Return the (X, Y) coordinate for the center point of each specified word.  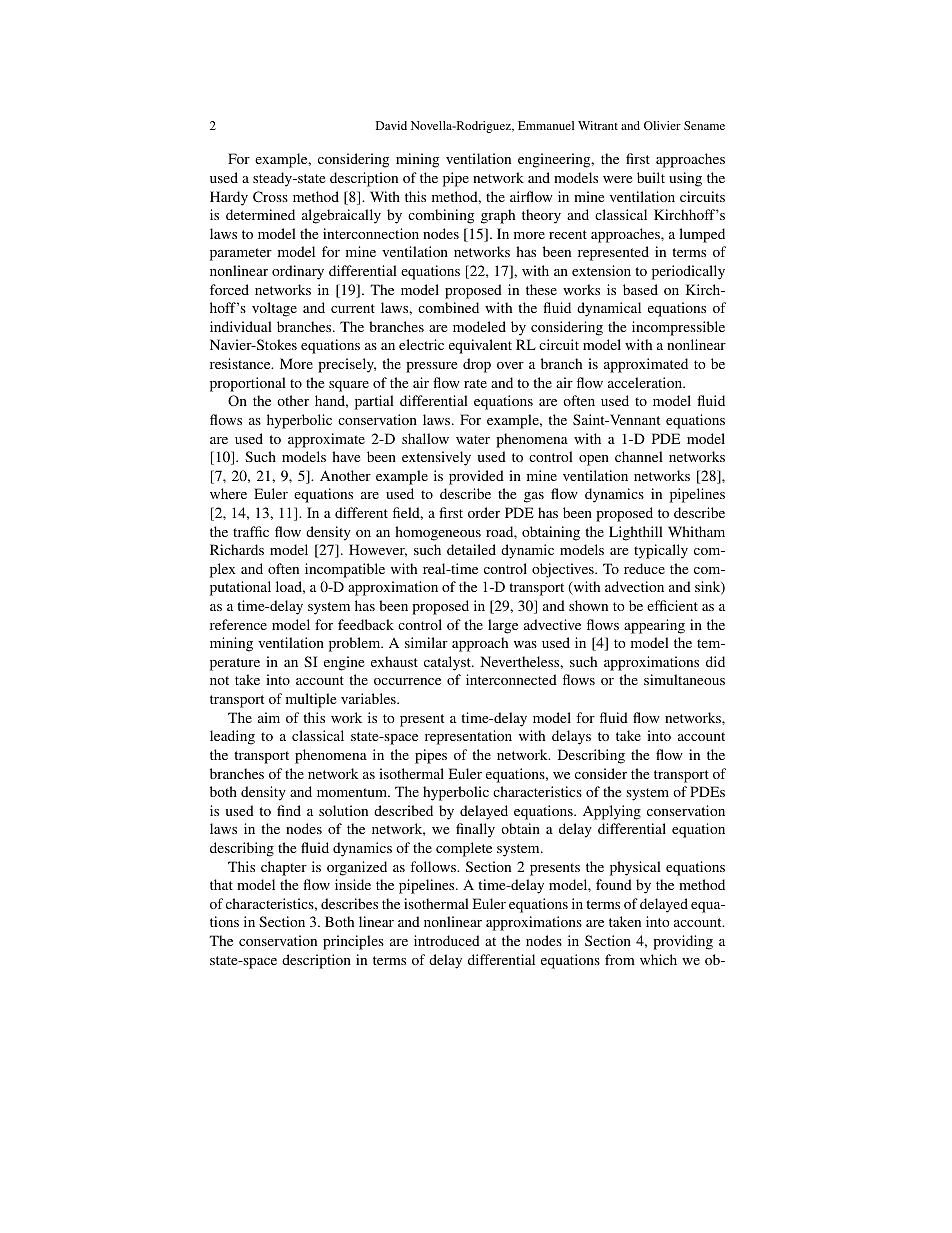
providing (683, 942)
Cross (270, 196)
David (391, 125)
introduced (447, 940)
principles (353, 942)
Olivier (662, 125)
